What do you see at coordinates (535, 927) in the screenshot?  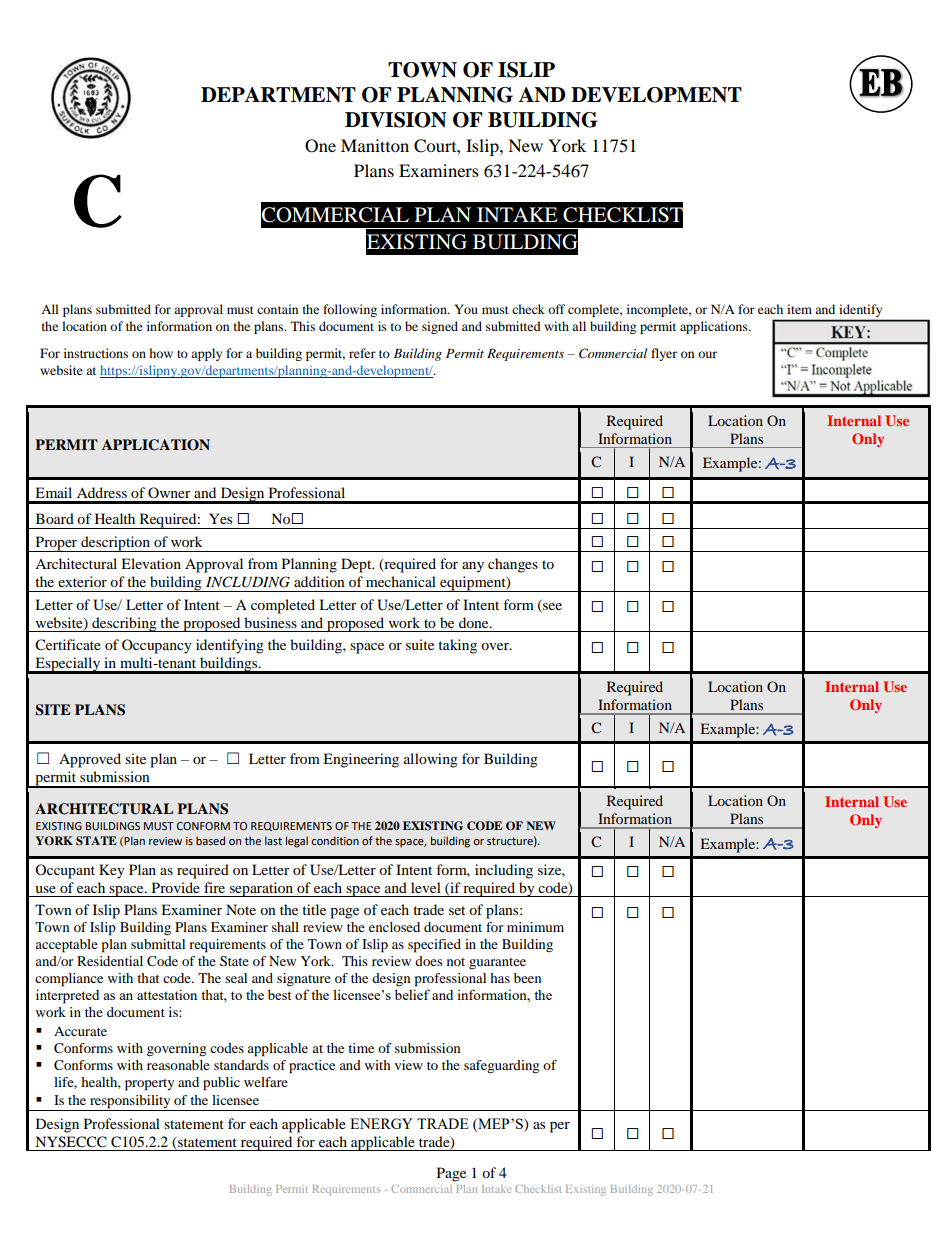 I see `minimum` at bounding box center [535, 927].
